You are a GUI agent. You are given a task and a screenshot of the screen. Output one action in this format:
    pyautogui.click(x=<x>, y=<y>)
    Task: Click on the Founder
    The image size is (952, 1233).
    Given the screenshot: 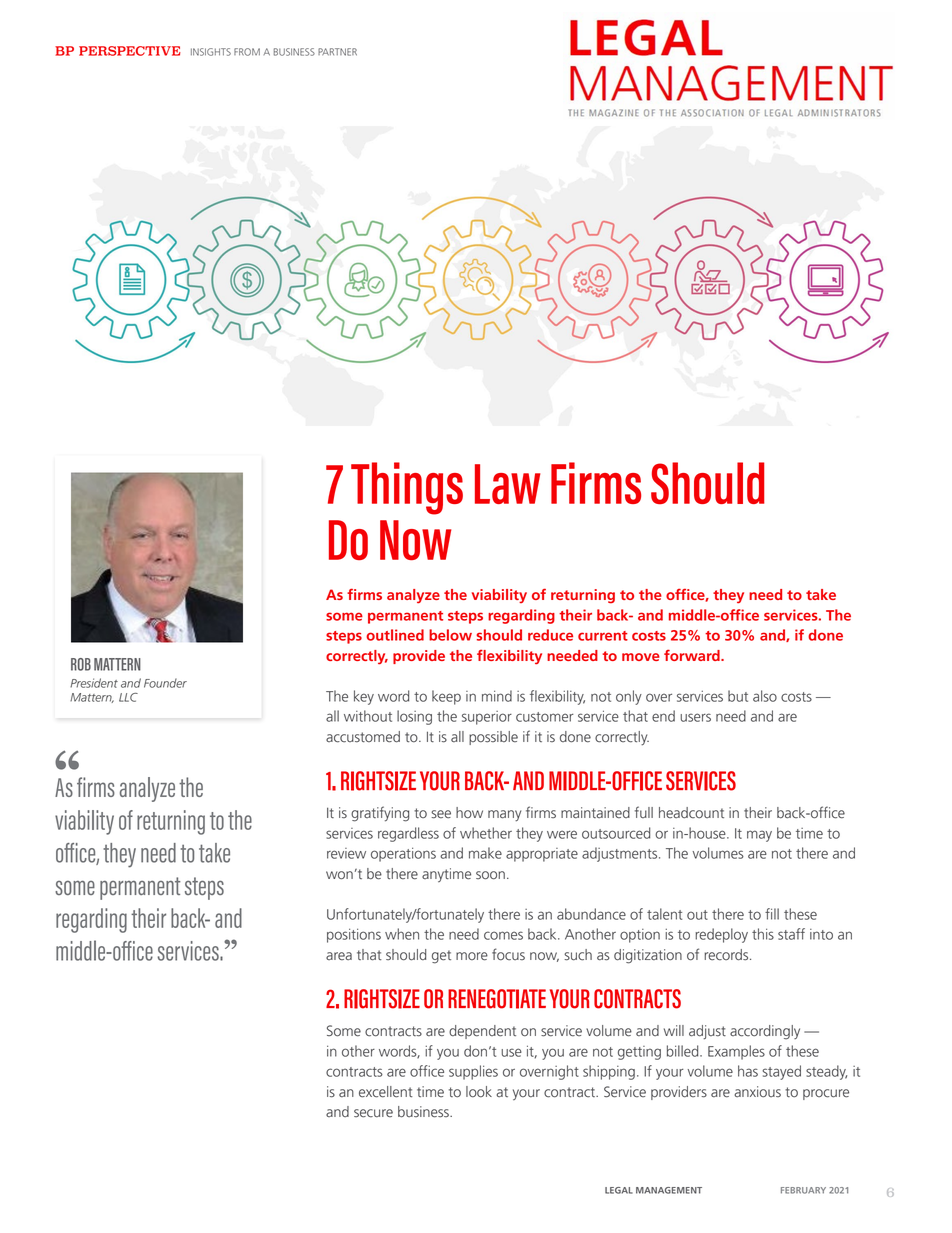 What is the action you would take?
    pyautogui.click(x=165, y=683)
